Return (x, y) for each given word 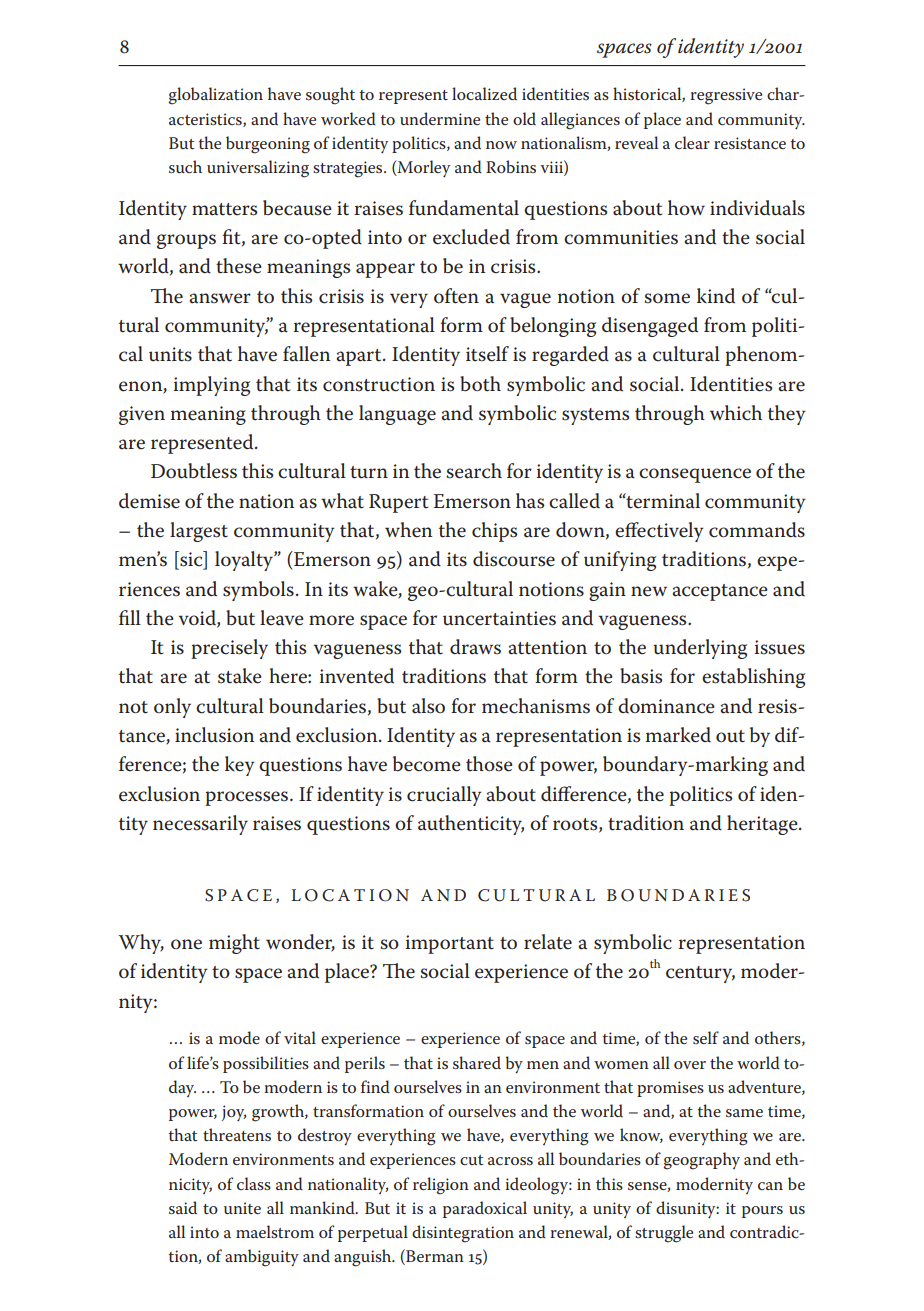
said (183, 1208)
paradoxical (485, 1209)
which (736, 413)
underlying (700, 649)
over (690, 1065)
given (142, 415)
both (480, 384)
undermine (440, 118)
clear (692, 142)
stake (240, 676)
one (186, 944)
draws (475, 647)
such (185, 167)
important (449, 944)
